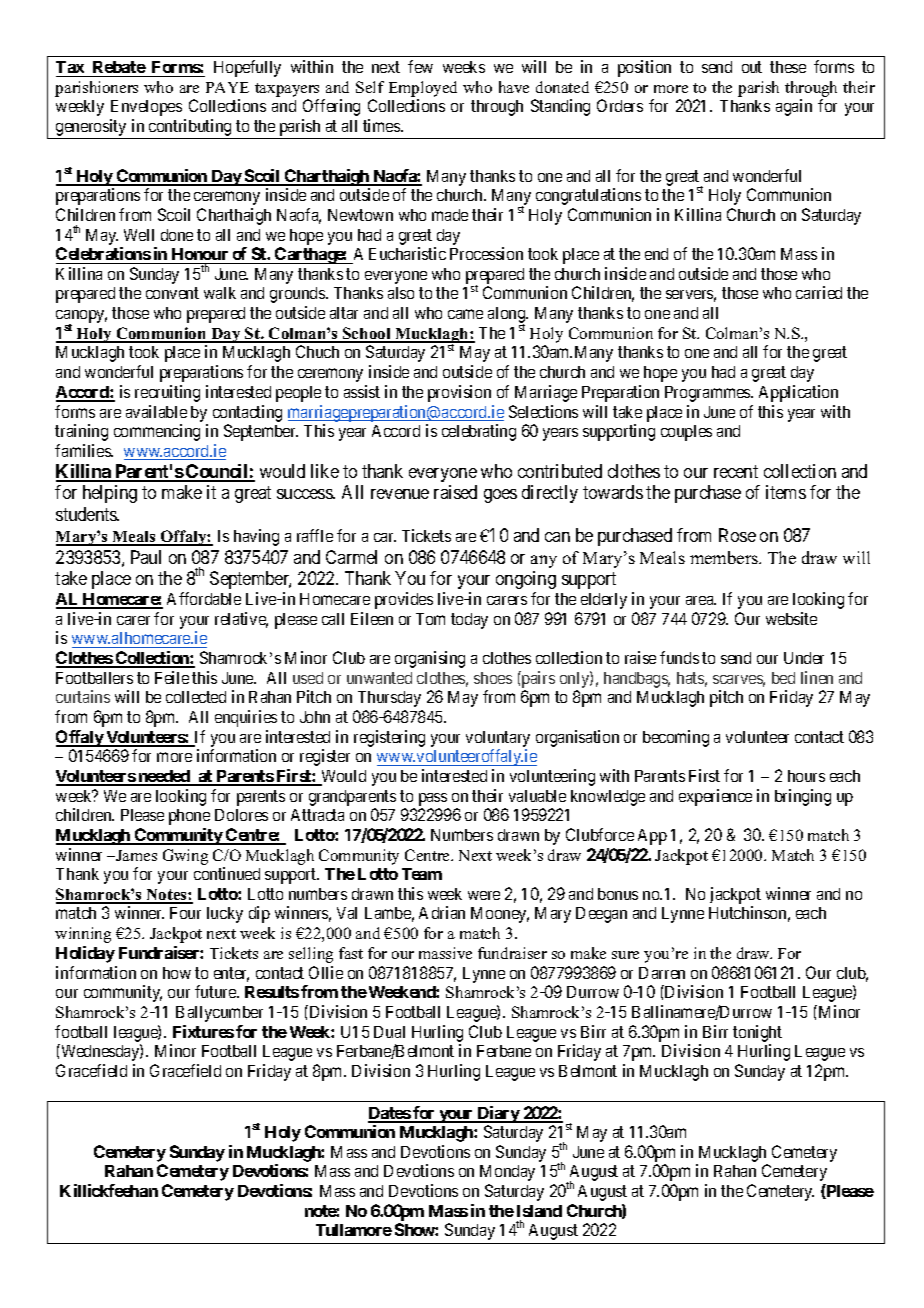  Describe the element at coordinates (819, 292) in the screenshot. I see `carried` at that location.
